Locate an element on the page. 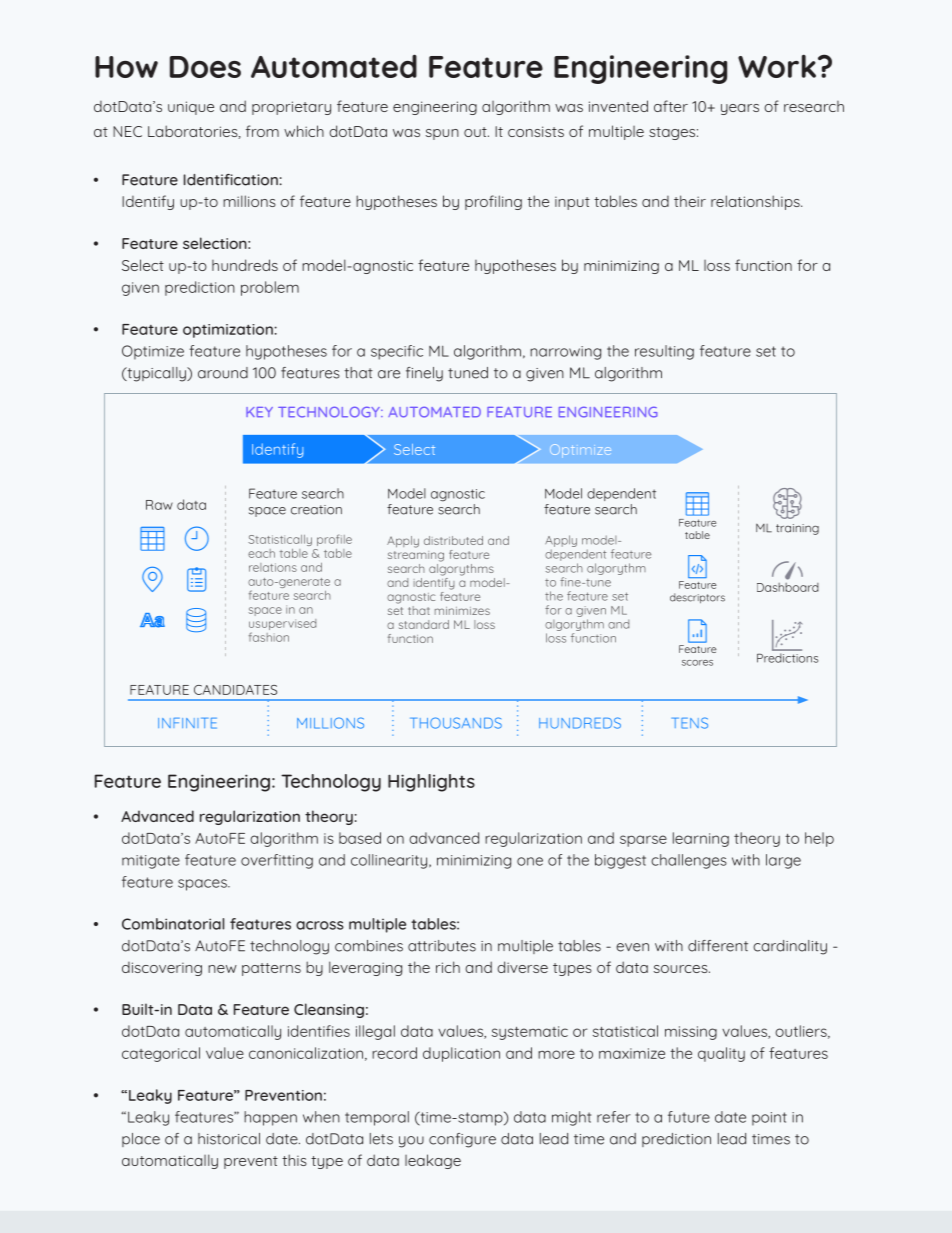  Work is located at coordinates (777, 66).
